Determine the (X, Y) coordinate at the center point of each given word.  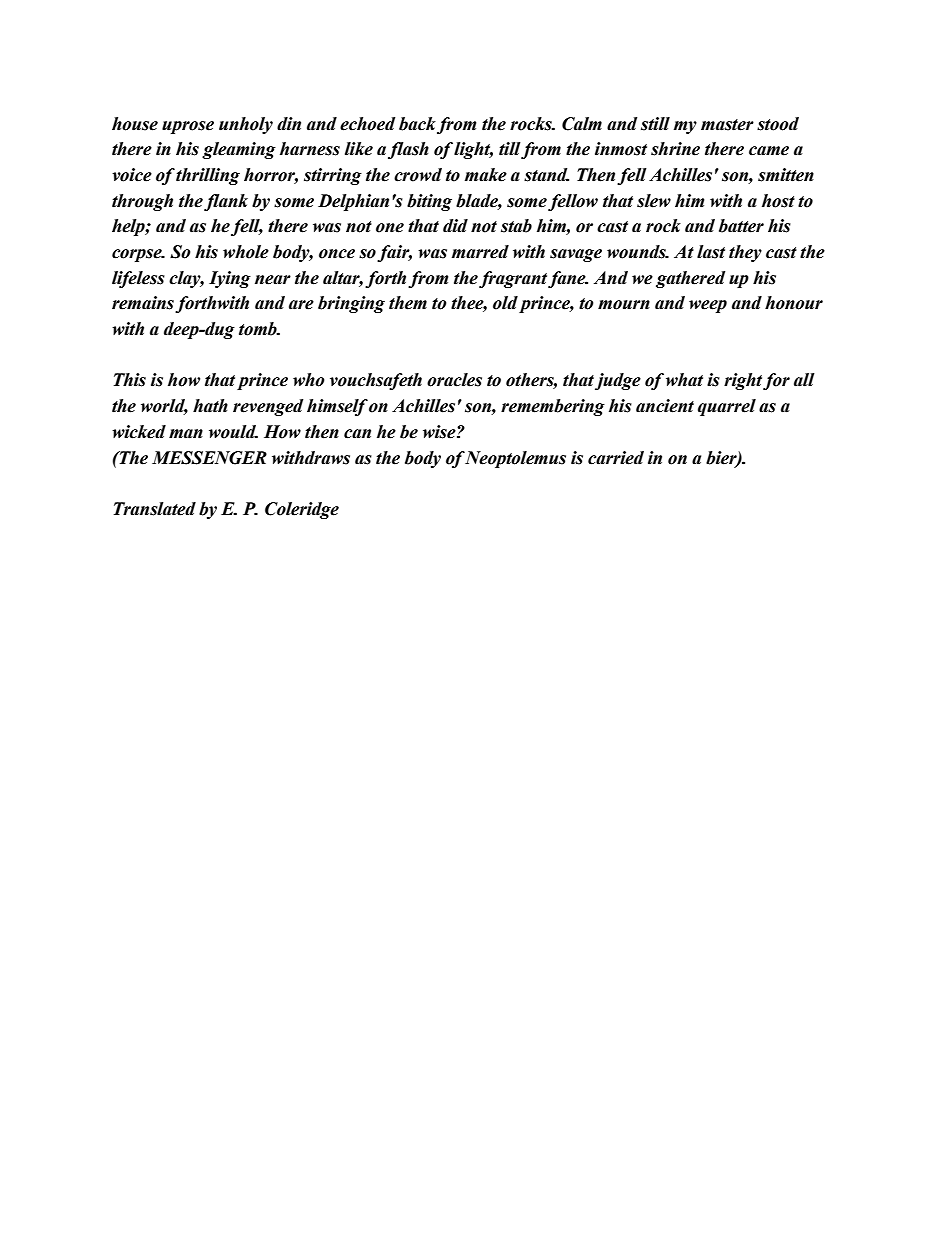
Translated (155, 509)
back (417, 124)
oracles (454, 380)
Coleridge (302, 510)
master (727, 125)
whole (246, 252)
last (711, 252)
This (130, 380)
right (743, 381)
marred (480, 252)
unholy (246, 125)
